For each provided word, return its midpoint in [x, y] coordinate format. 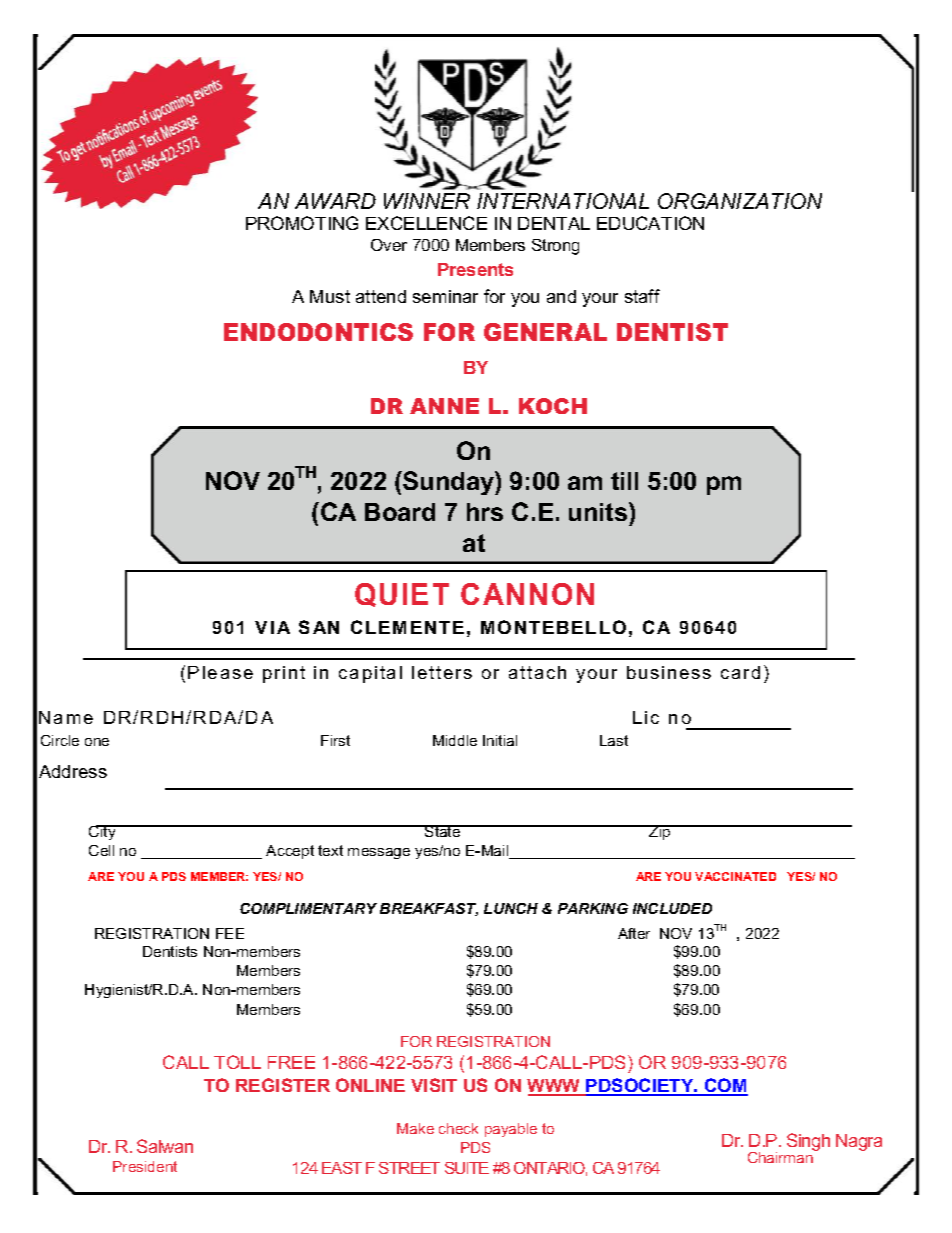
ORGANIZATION [740, 201]
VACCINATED [735, 876]
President [145, 1166]
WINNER [427, 201]
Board [400, 512]
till [624, 481]
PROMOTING [302, 223]
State [443, 831]
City [103, 832]
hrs [485, 512]
